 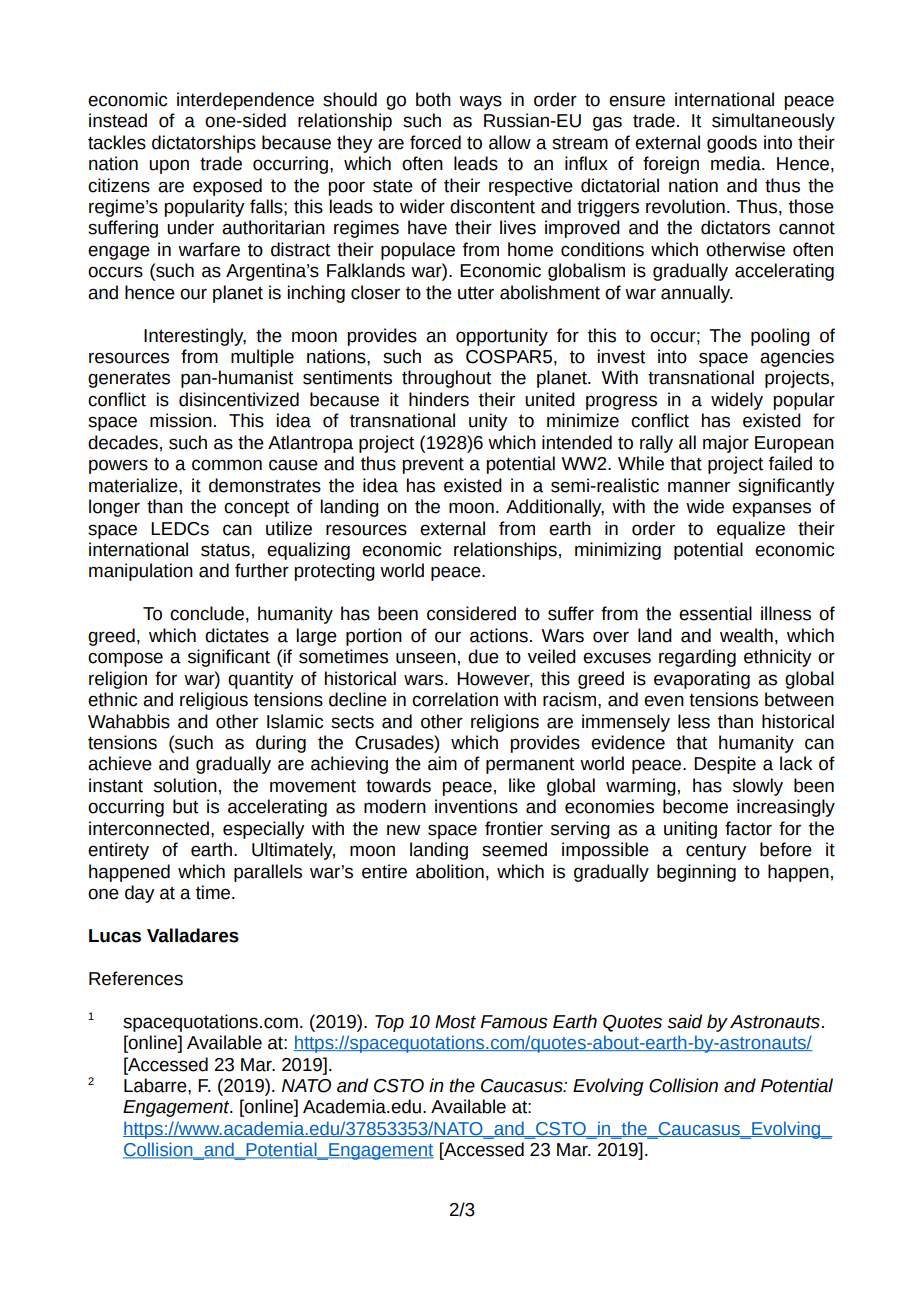 What do you see at coordinates (185, 785) in the screenshot?
I see `solution` at bounding box center [185, 785].
